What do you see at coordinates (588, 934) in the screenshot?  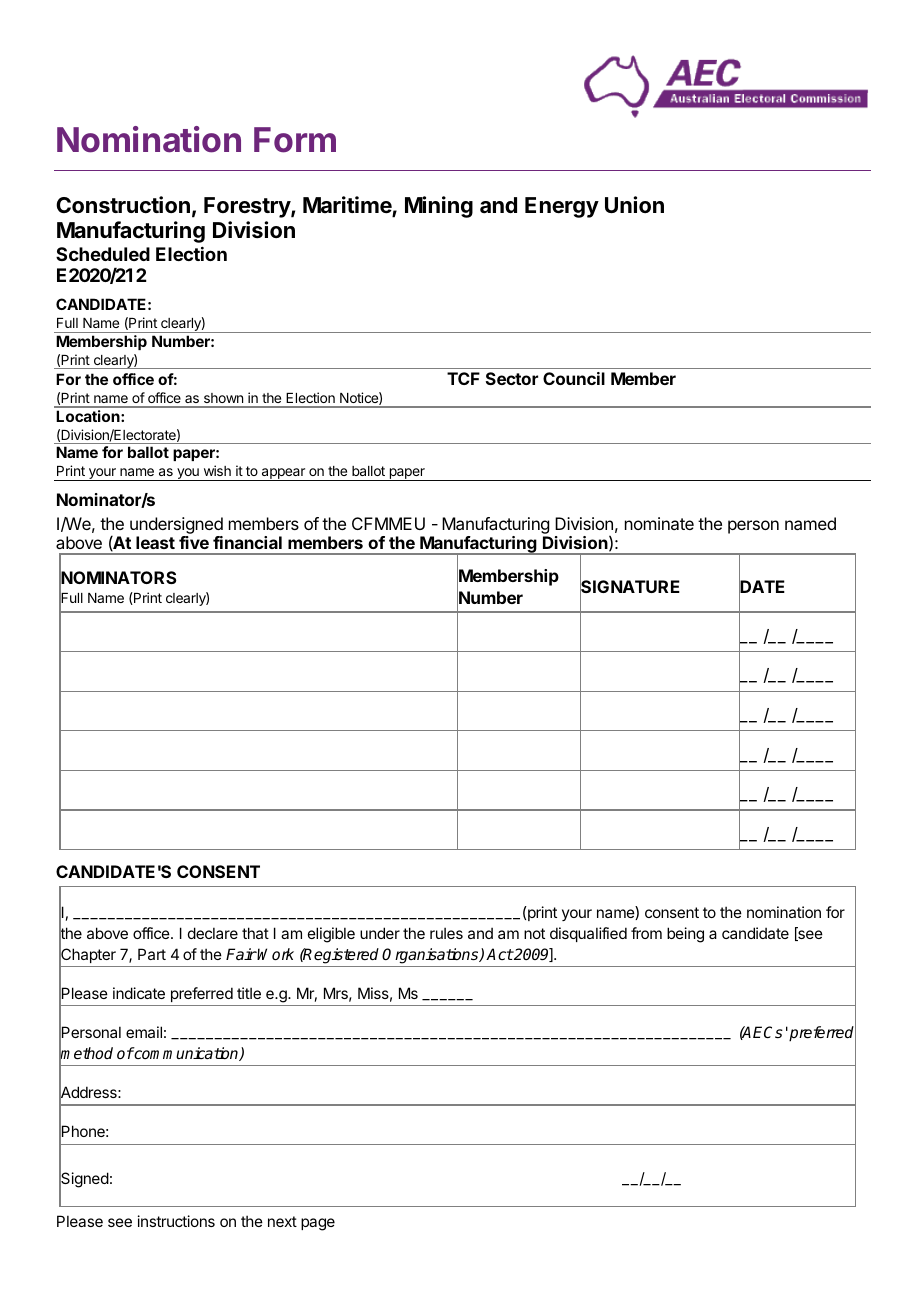 I see `disqualified` at bounding box center [588, 934].
